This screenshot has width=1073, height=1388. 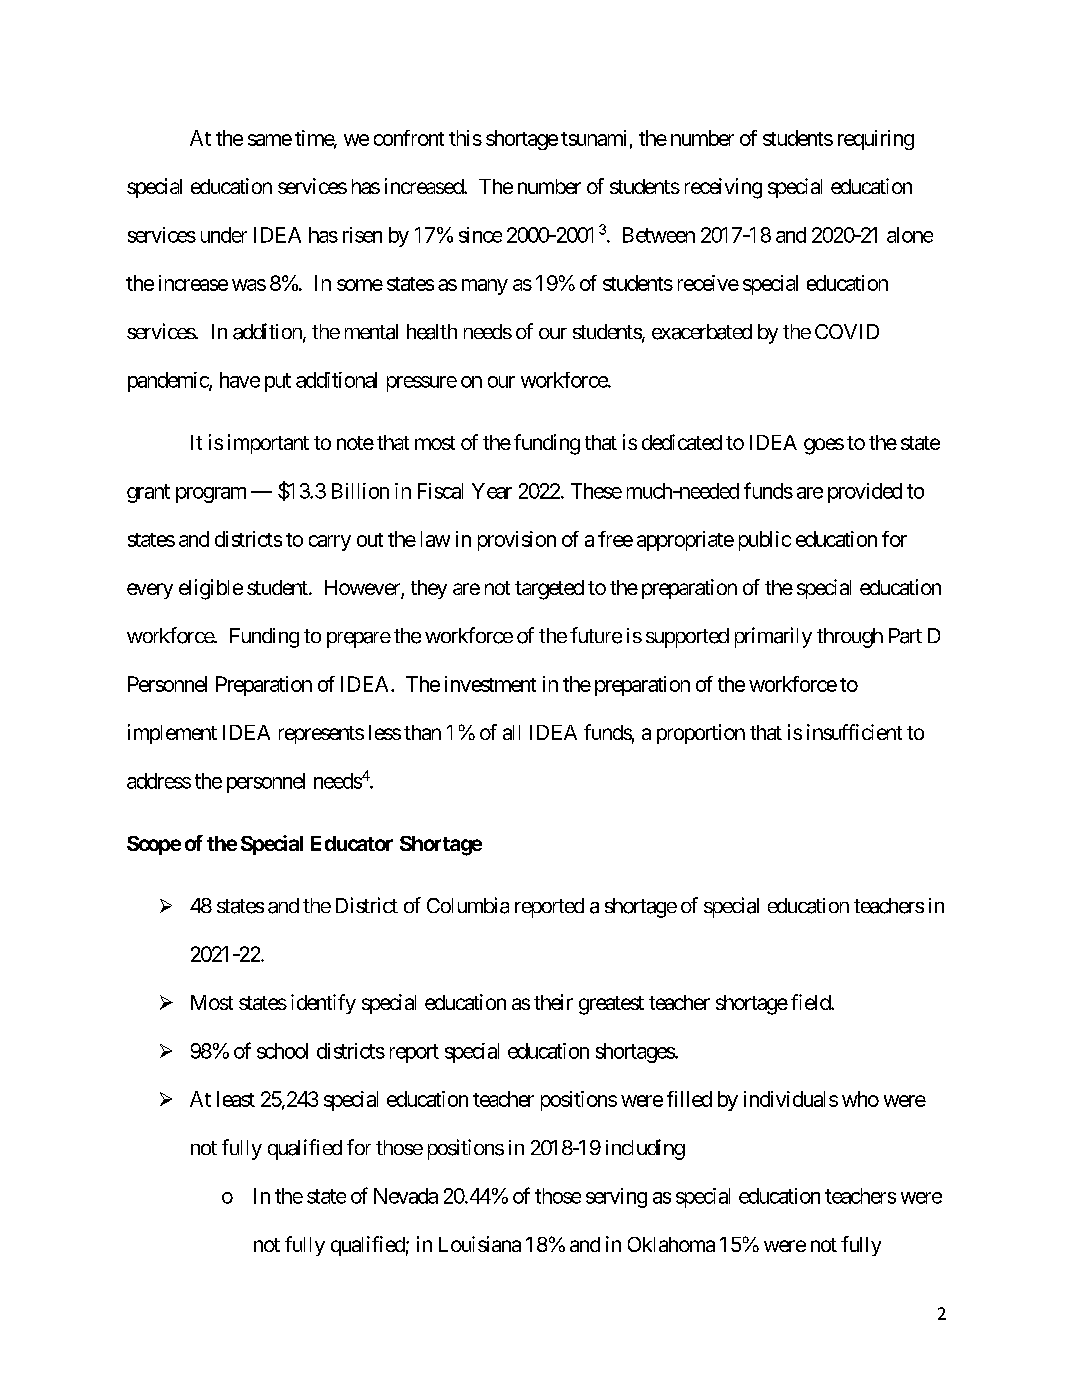 What do you see at coordinates (490, 684) in the screenshot?
I see `investment` at bounding box center [490, 684].
